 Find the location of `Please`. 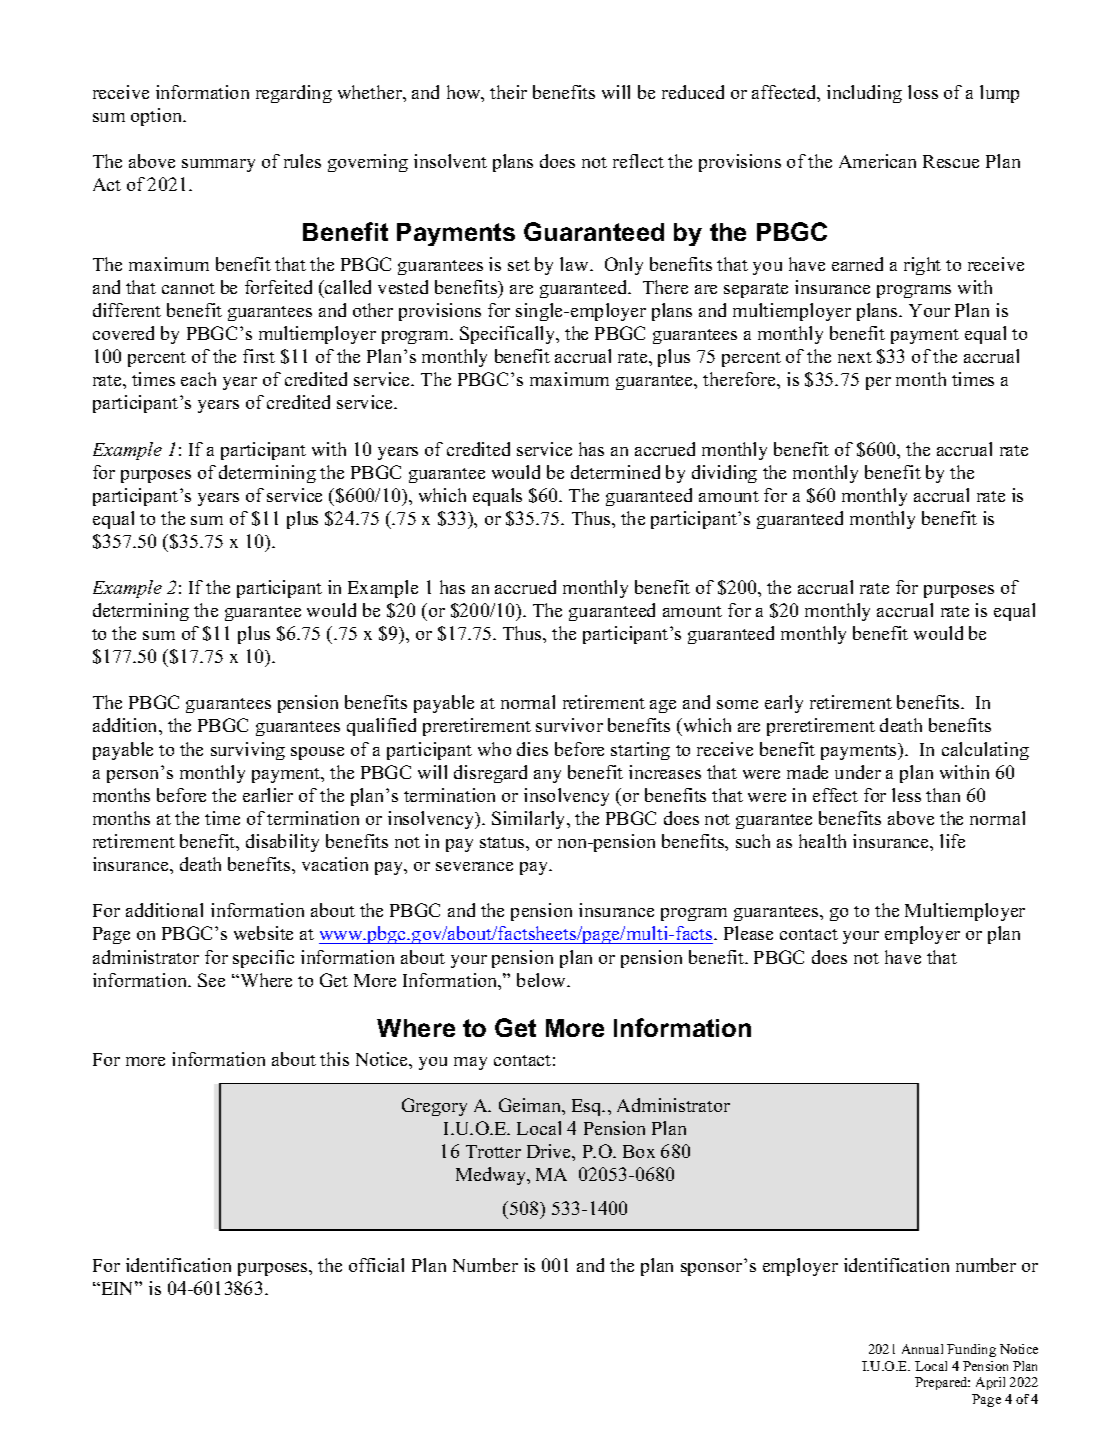

Please is located at coordinates (748, 933).
